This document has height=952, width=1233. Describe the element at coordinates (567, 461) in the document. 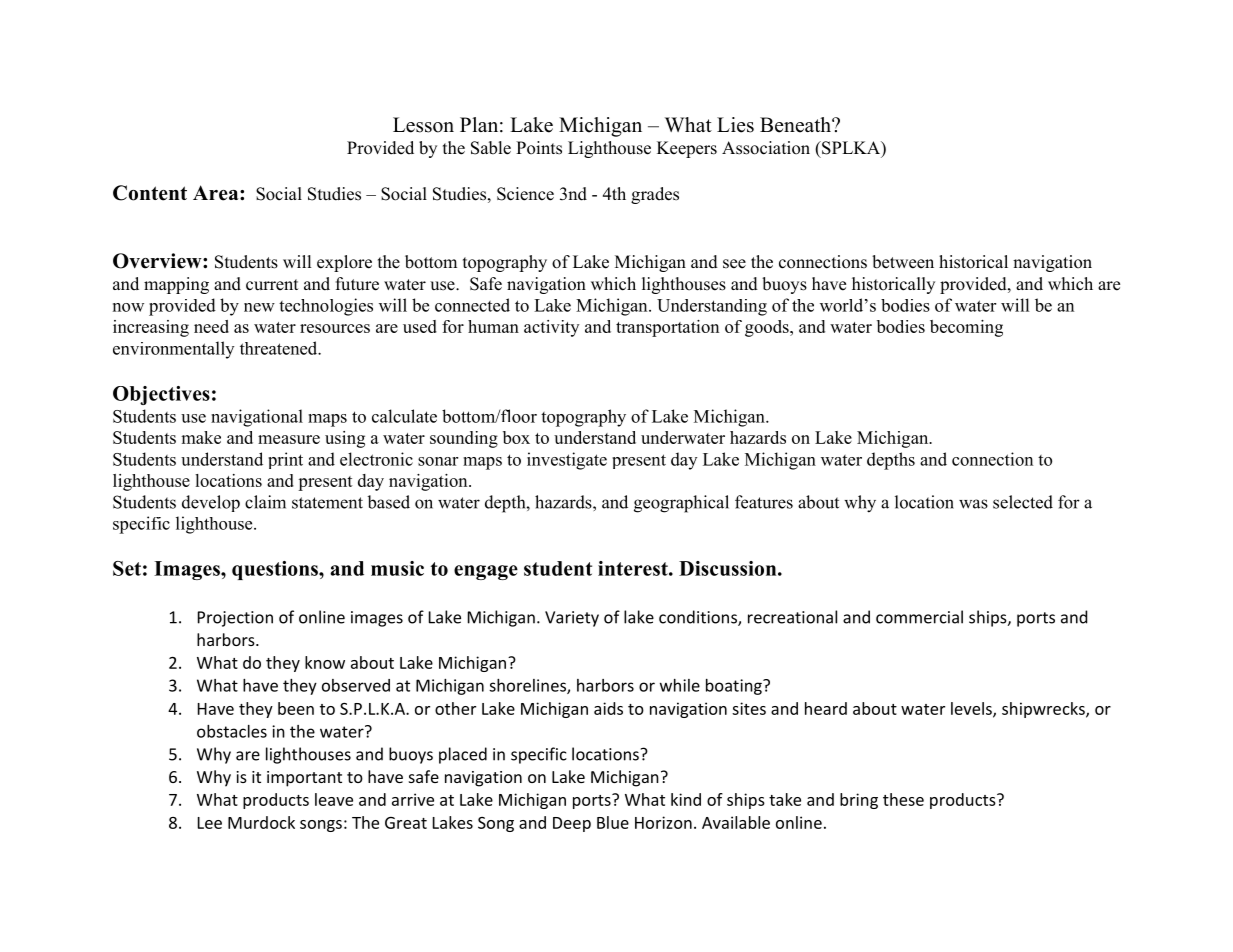

I see `investigate` at that location.
